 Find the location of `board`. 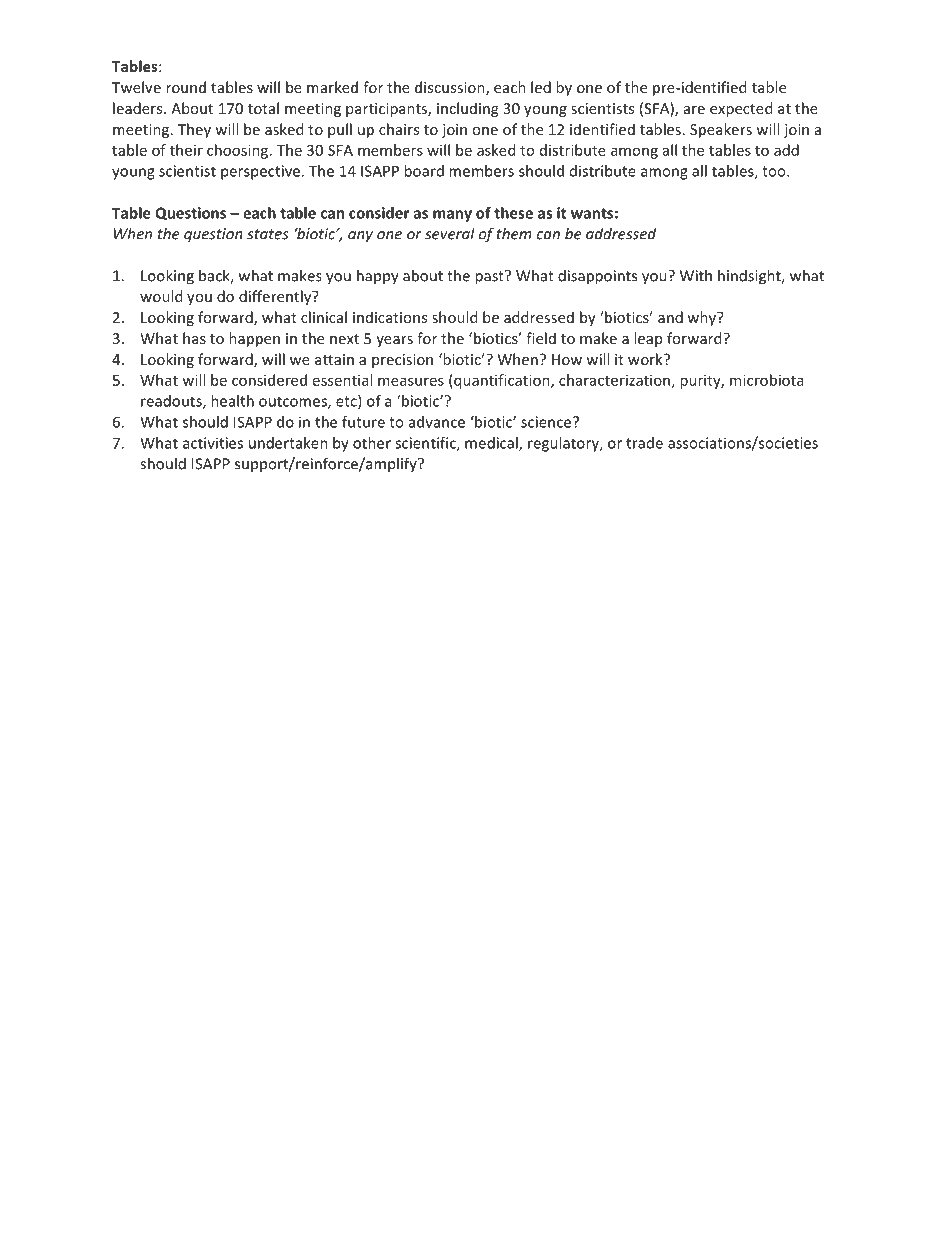

board is located at coordinates (424, 171).
